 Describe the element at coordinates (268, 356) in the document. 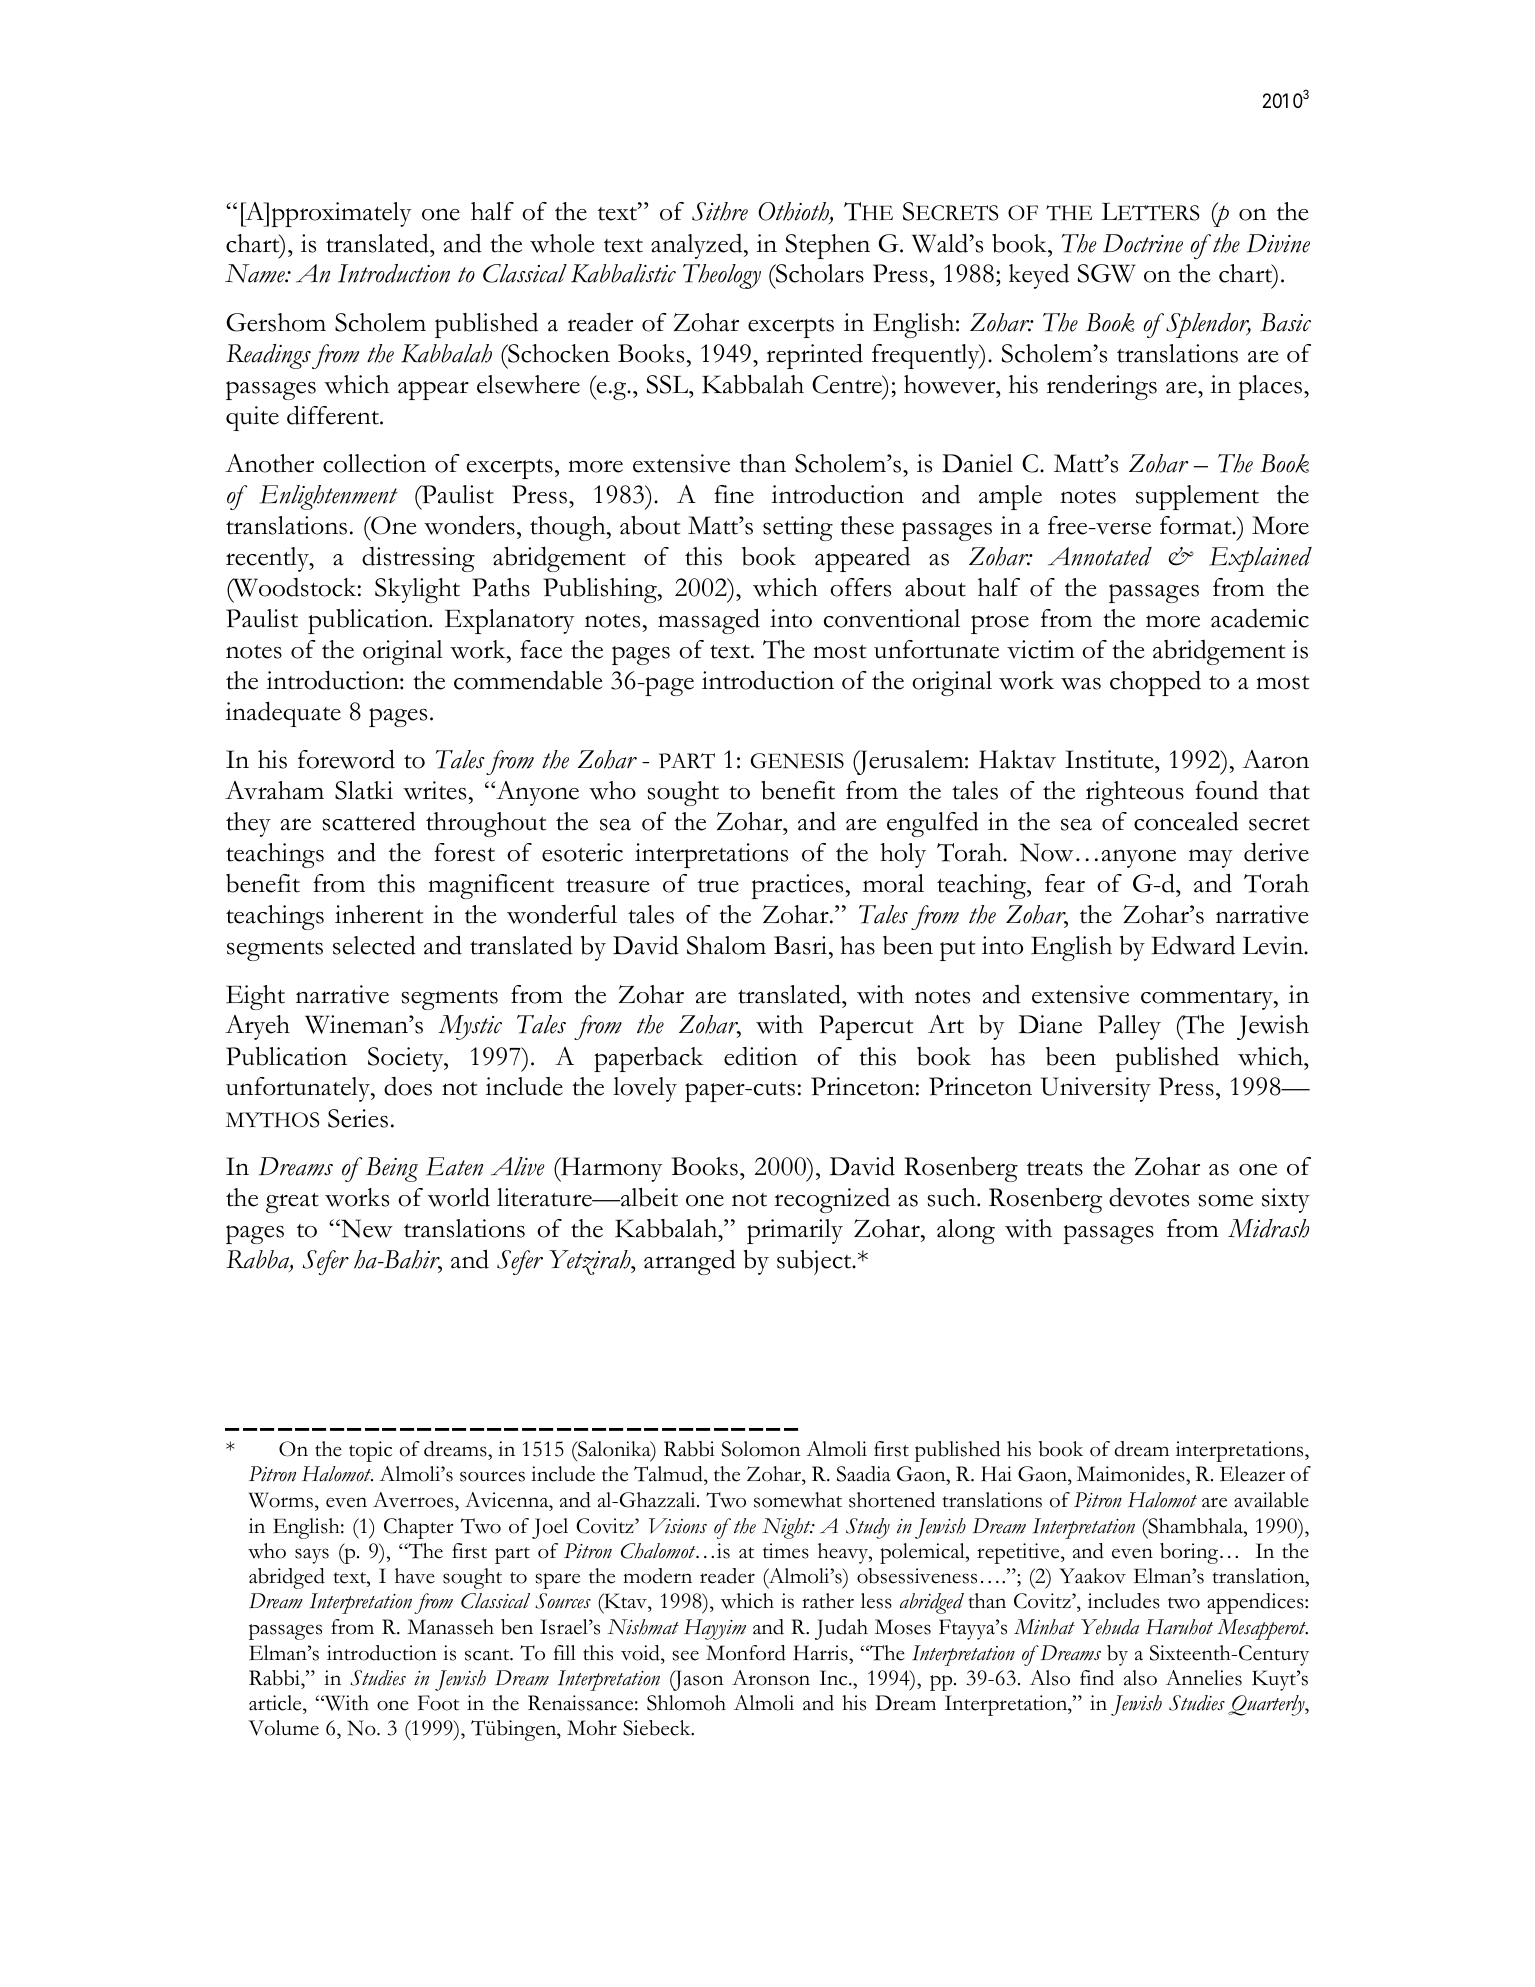

I see `Readings` at that location.
